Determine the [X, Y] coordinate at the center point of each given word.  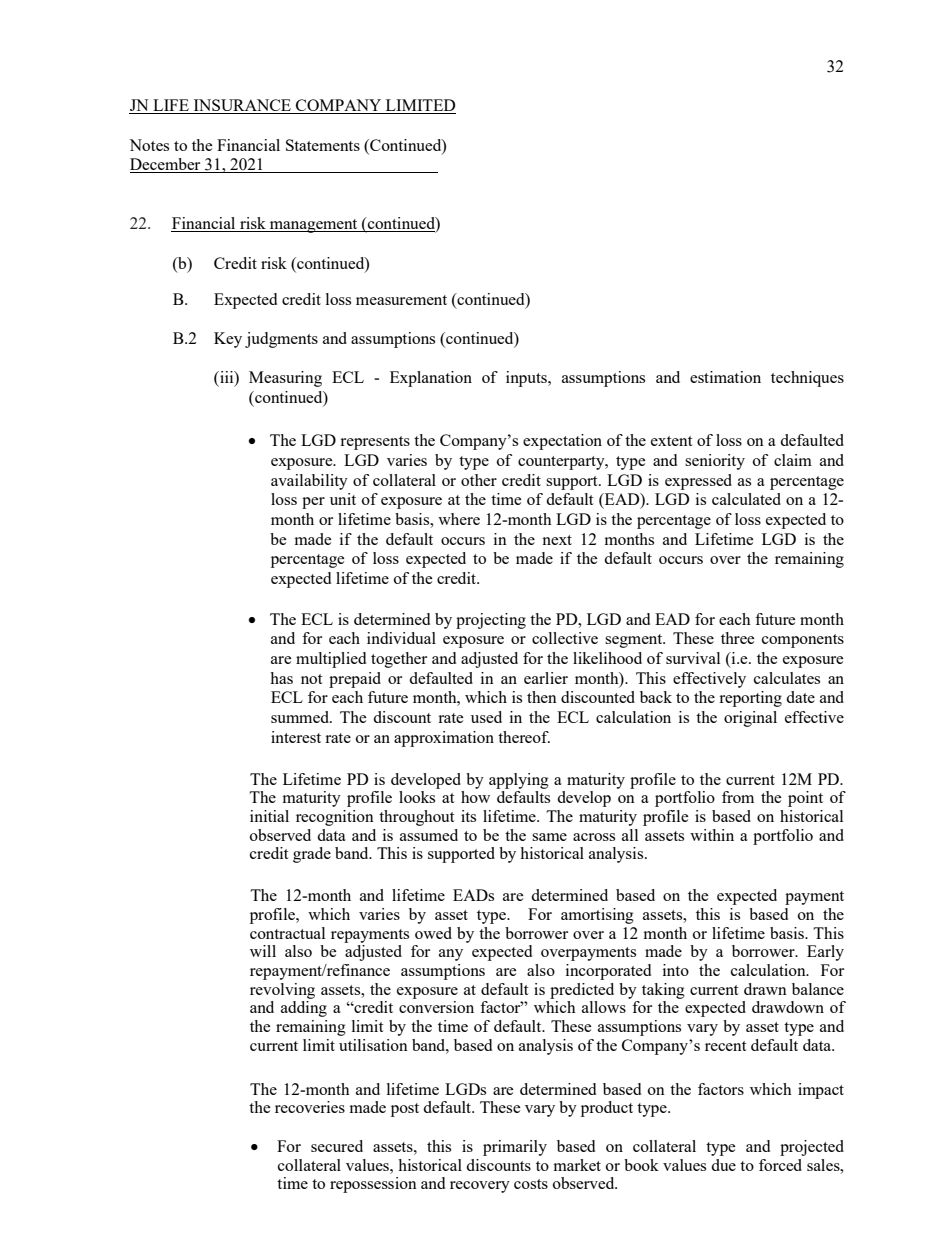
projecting [491, 621]
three [738, 638]
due [723, 1165]
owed [433, 933]
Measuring [285, 379]
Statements [323, 145]
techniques [807, 379]
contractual [287, 933]
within [712, 835]
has [281, 678]
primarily [515, 1148]
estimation [725, 377]
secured [337, 1146]
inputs [527, 379]
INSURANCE [242, 106]
